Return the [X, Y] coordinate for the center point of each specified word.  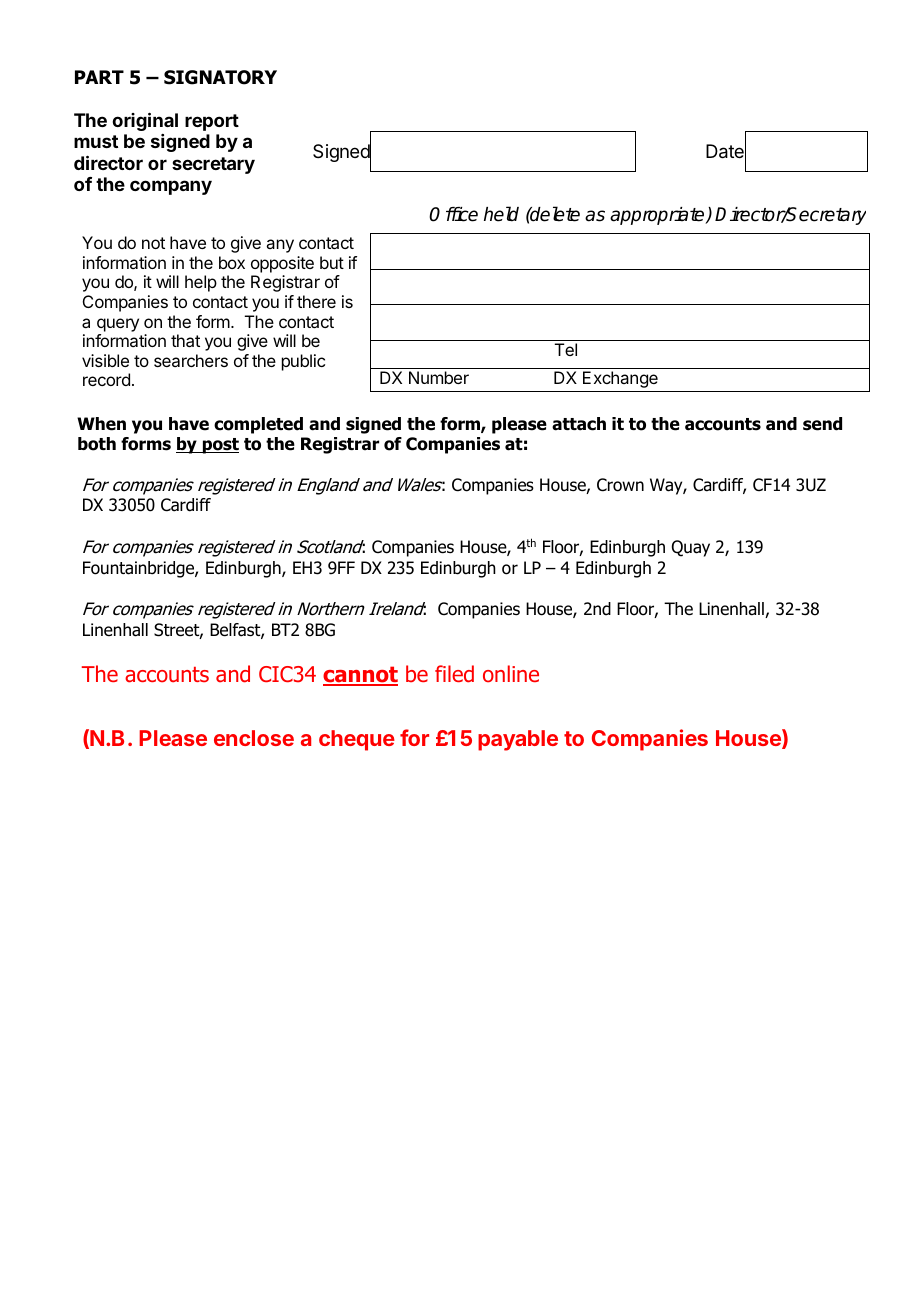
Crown [620, 485]
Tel [566, 349]
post [219, 446]
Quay [691, 548]
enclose [254, 738]
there [316, 301]
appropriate [658, 216]
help [201, 283]
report [212, 122]
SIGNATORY [220, 77]
